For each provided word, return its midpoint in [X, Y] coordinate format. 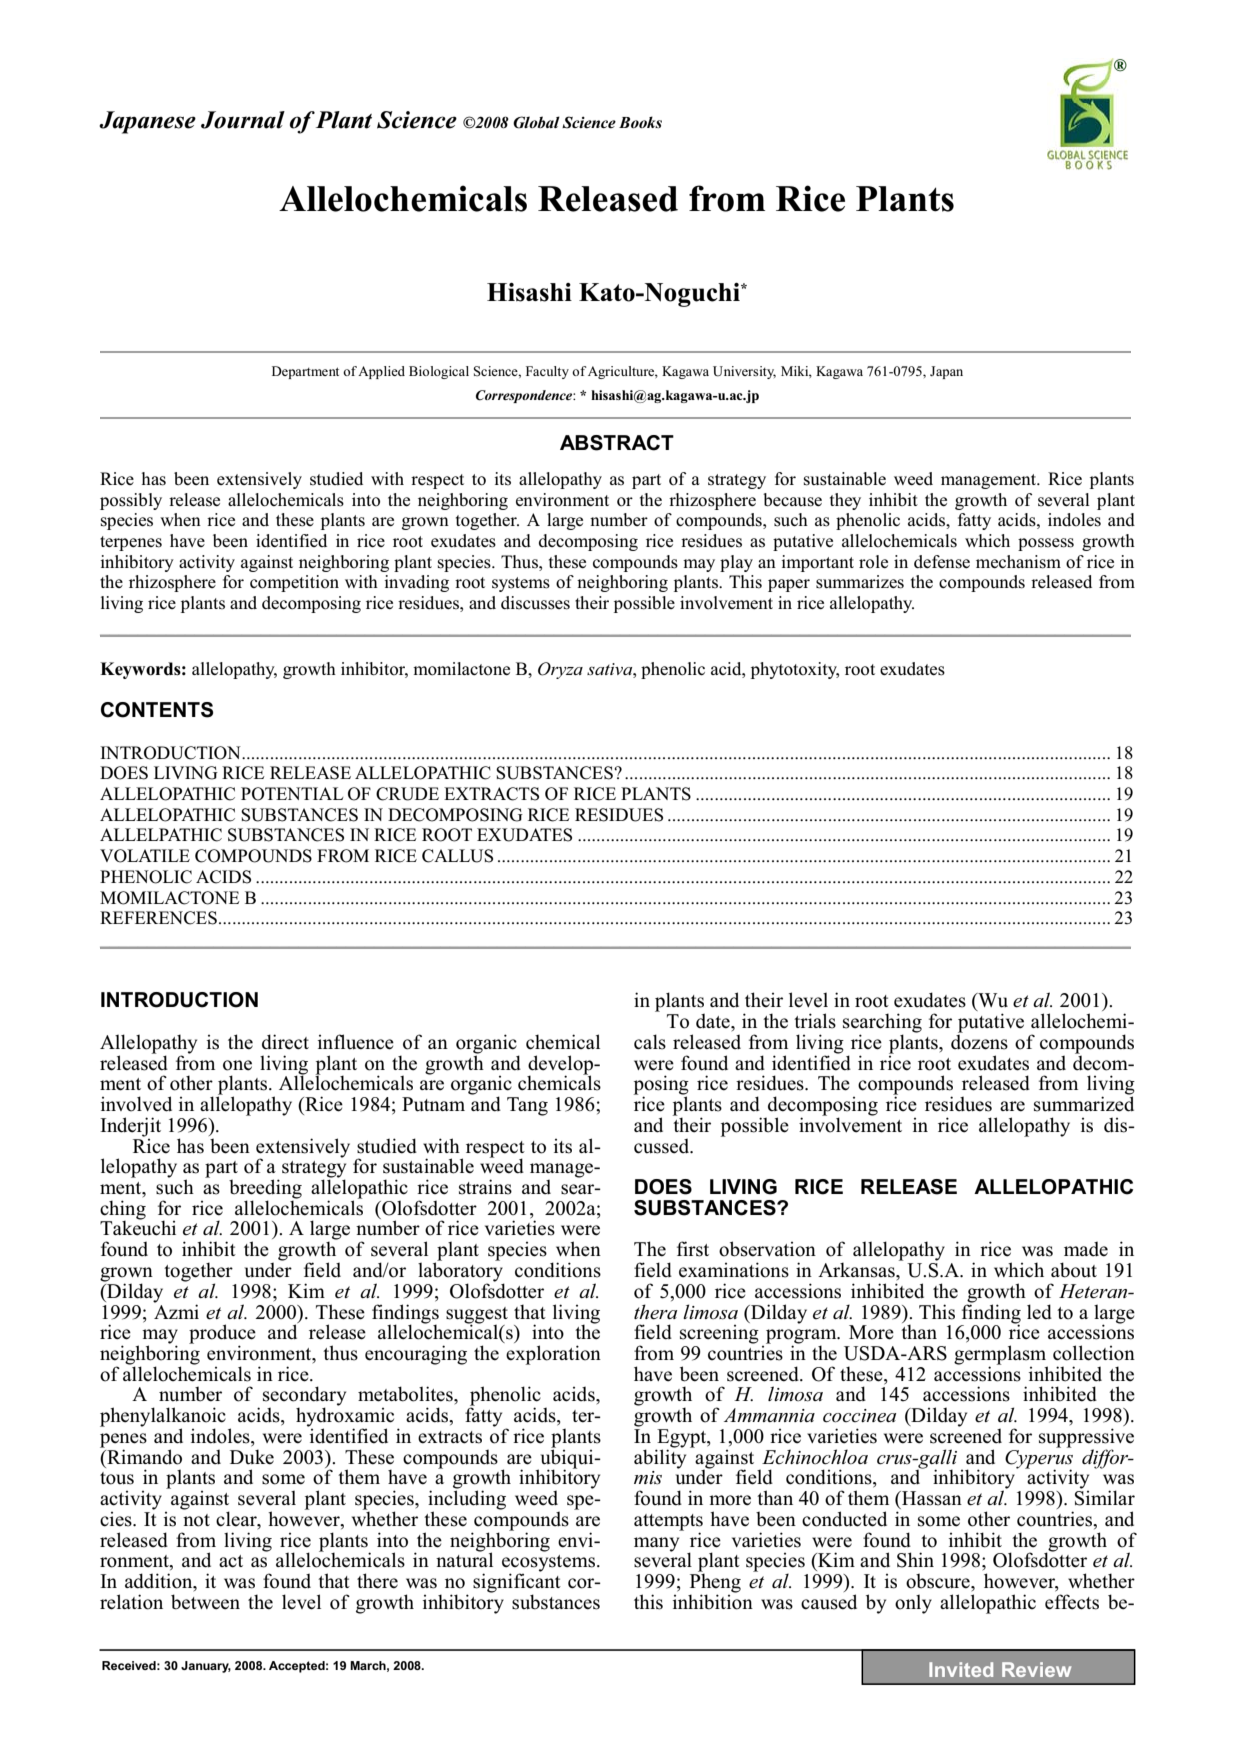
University [744, 372]
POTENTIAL [292, 794]
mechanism [1018, 562]
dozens [979, 1041]
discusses [535, 603]
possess [1046, 544]
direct [285, 1042]
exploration [553, 1355]
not [196, 1520]
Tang [527, 1106]
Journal [243, 120]
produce [222, 1335]
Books [640, 122]
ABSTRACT [617, 443]
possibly [131, 501]
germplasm [1001, 1356]
